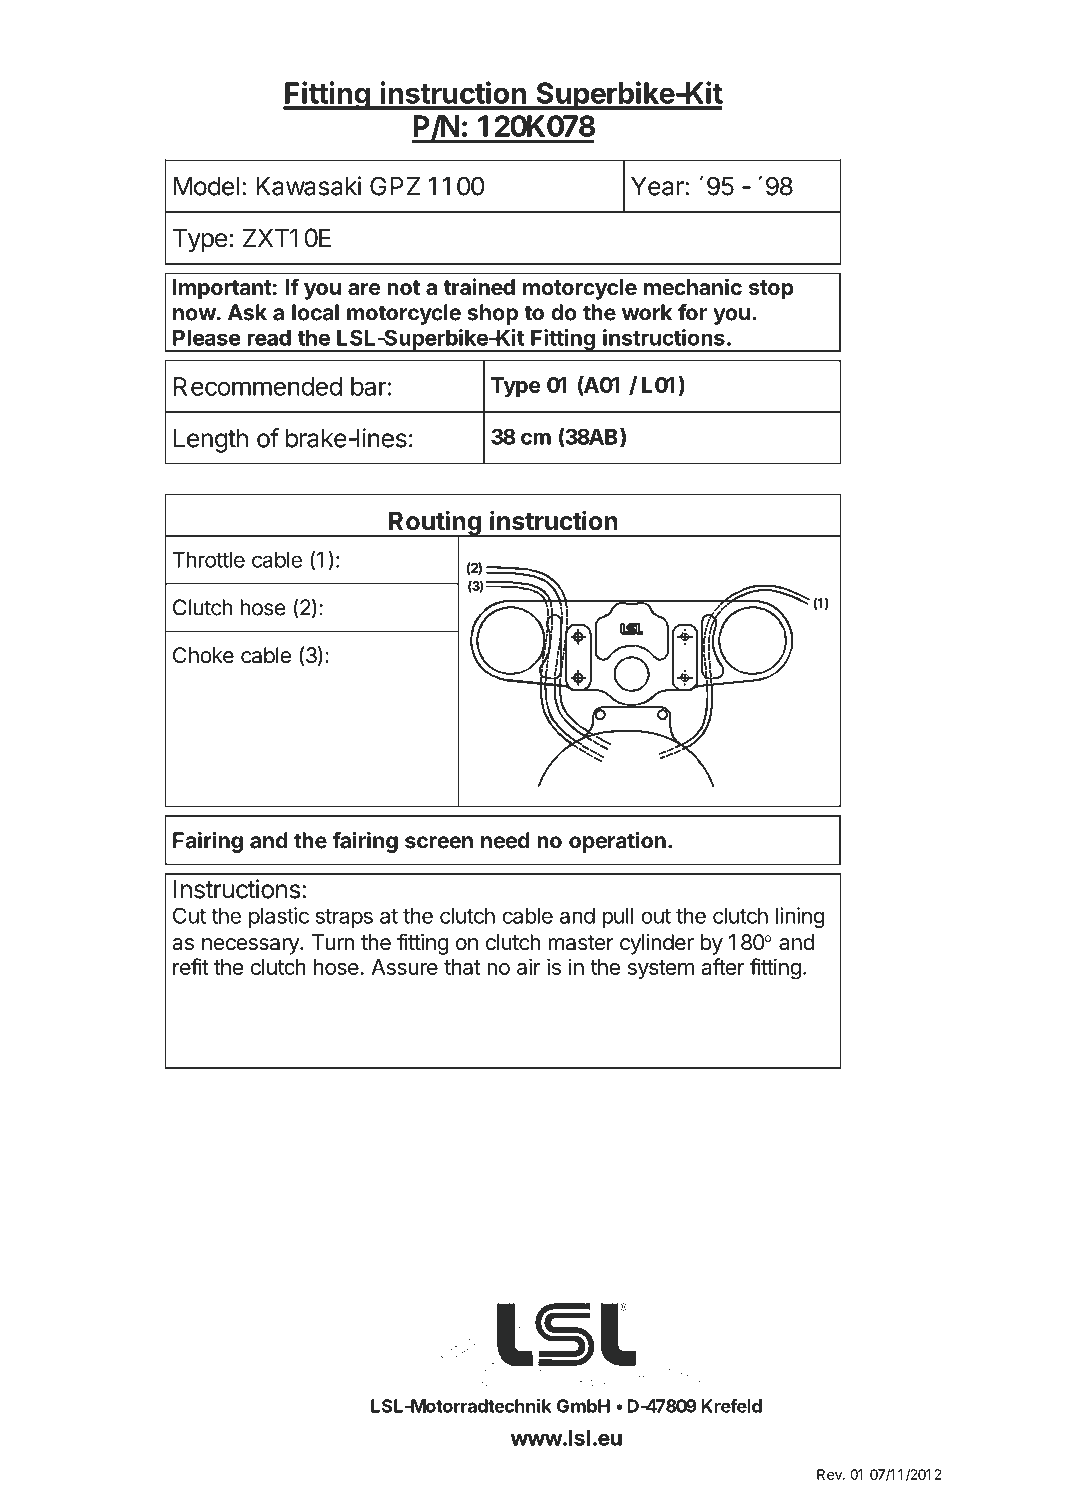 This page has width=1069, height=1512. Describe the element at coordinates (308, 186) in the page. I see `Kawasaki` at that location.
